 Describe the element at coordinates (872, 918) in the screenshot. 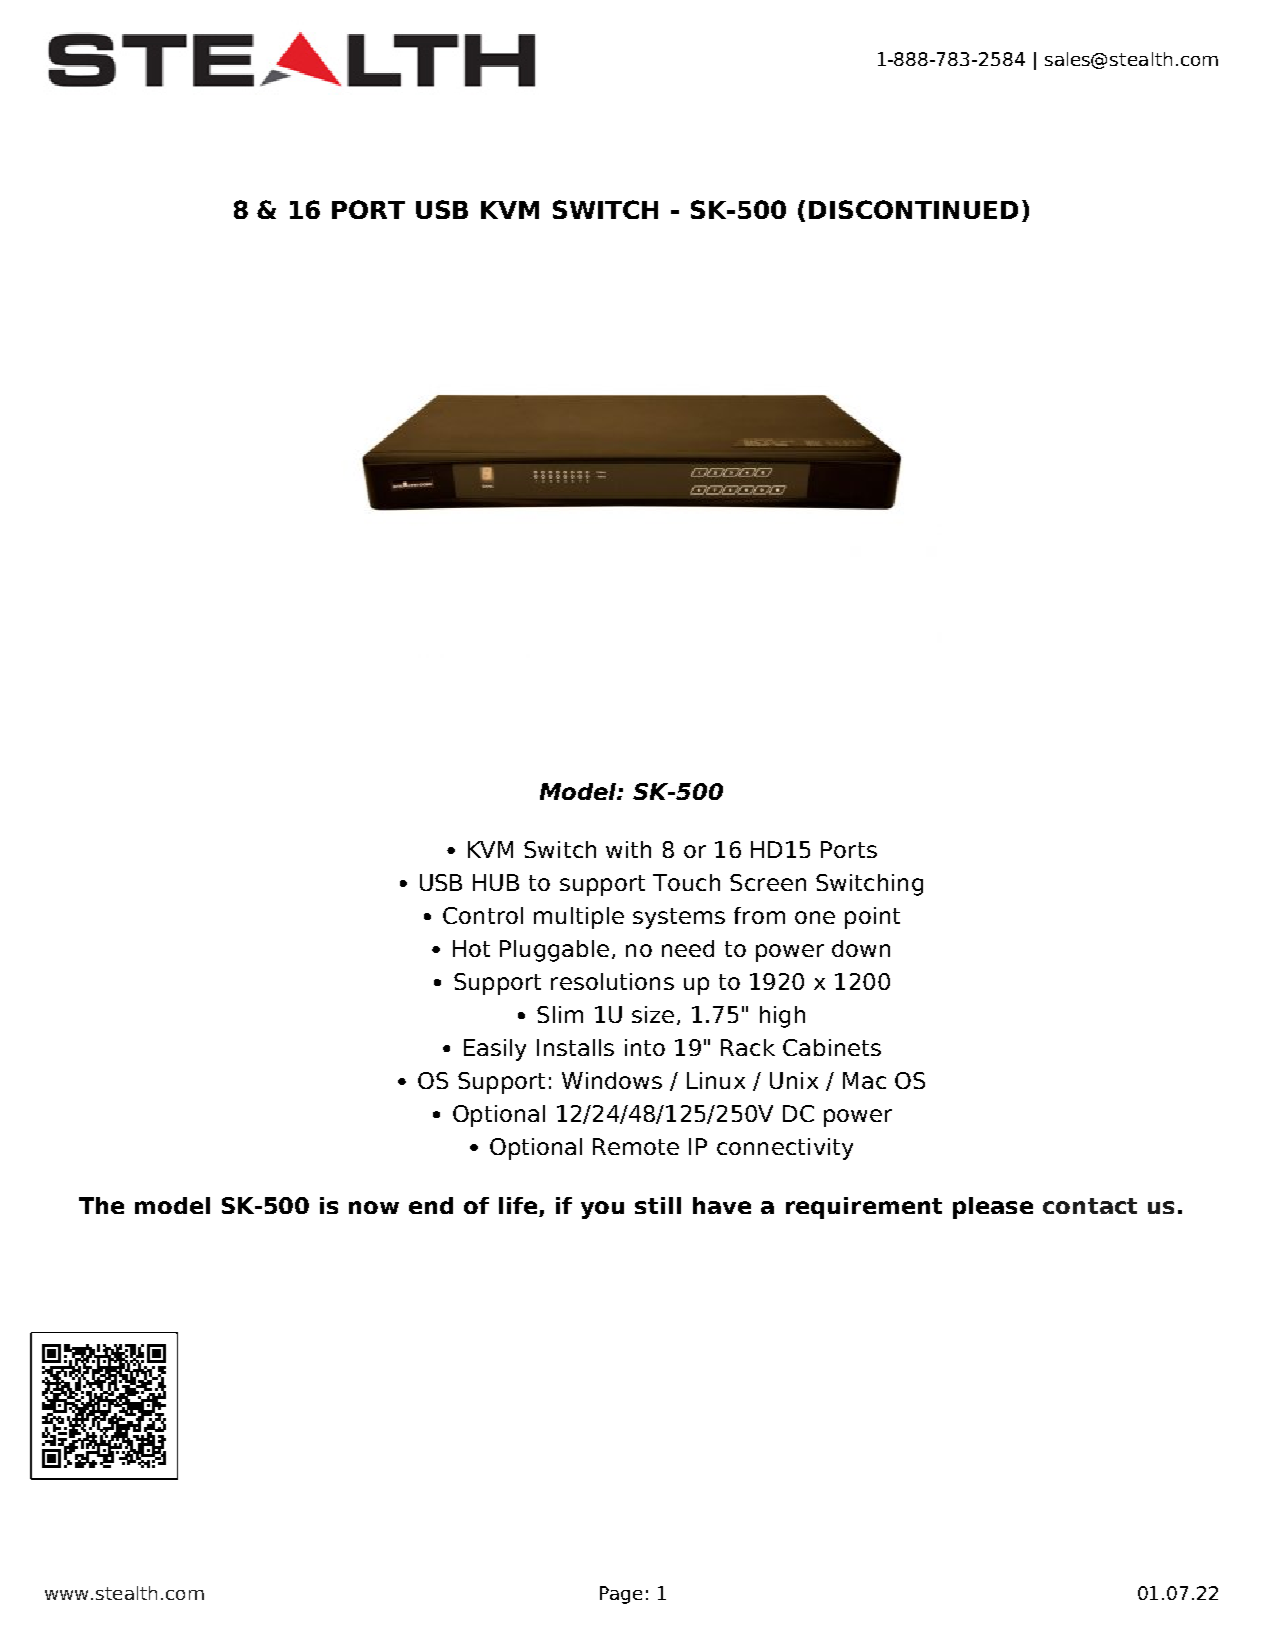

I see `point` at that location.
